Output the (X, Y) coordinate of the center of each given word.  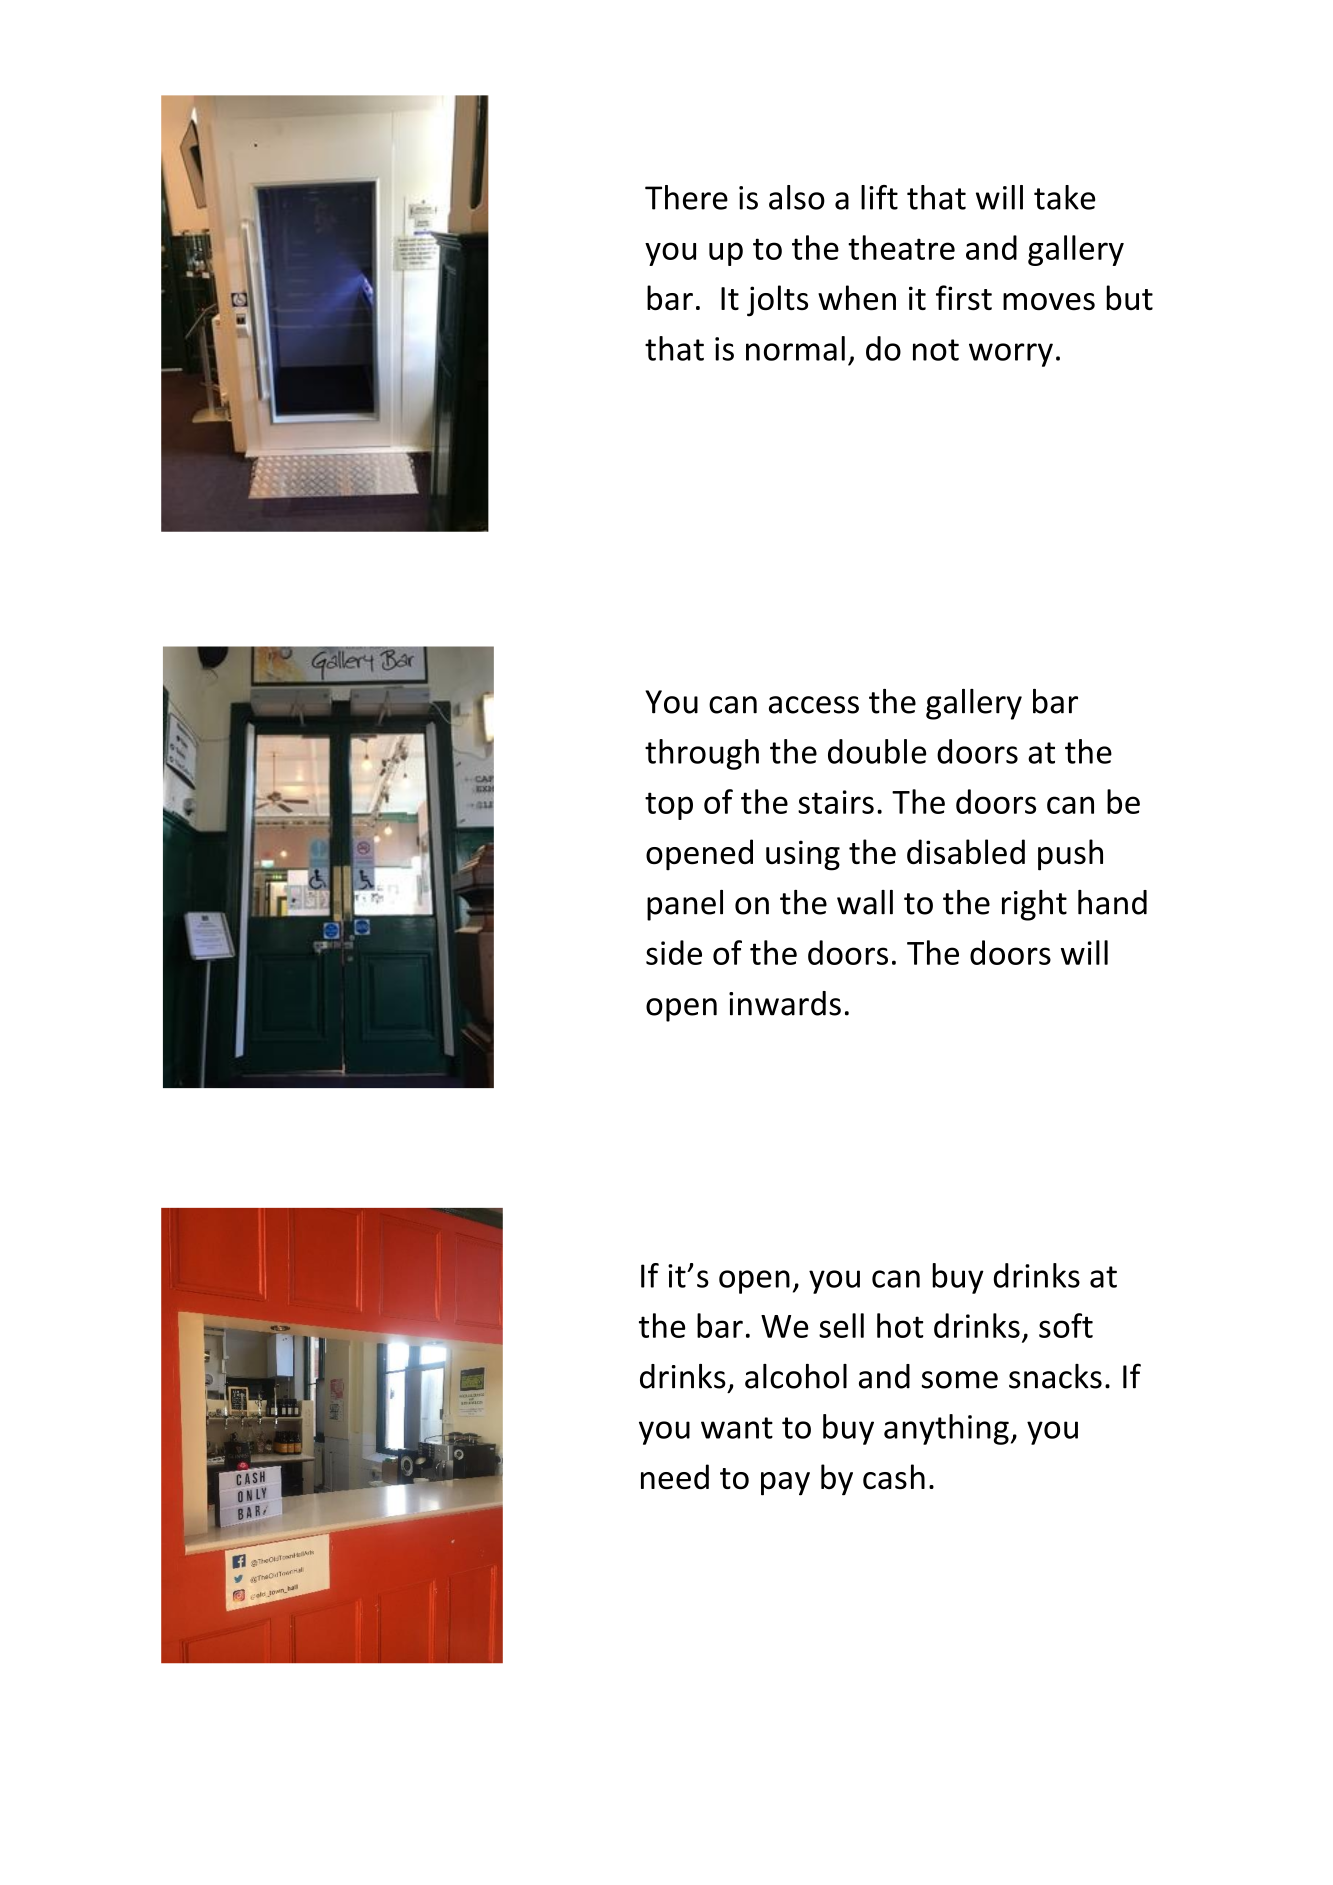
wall (865, 902)
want (737, 1428)
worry (1011, 355)
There (686, 197)
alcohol (796, 1376)
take (1064, 197)
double (877, 751)
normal (795, 348)
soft (1066, 1325)
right (1034, 905)
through (702, 754)
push (1070, 855)
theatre (901, 247)
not (936, 350)
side (674, 952)
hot (900, 1325)
